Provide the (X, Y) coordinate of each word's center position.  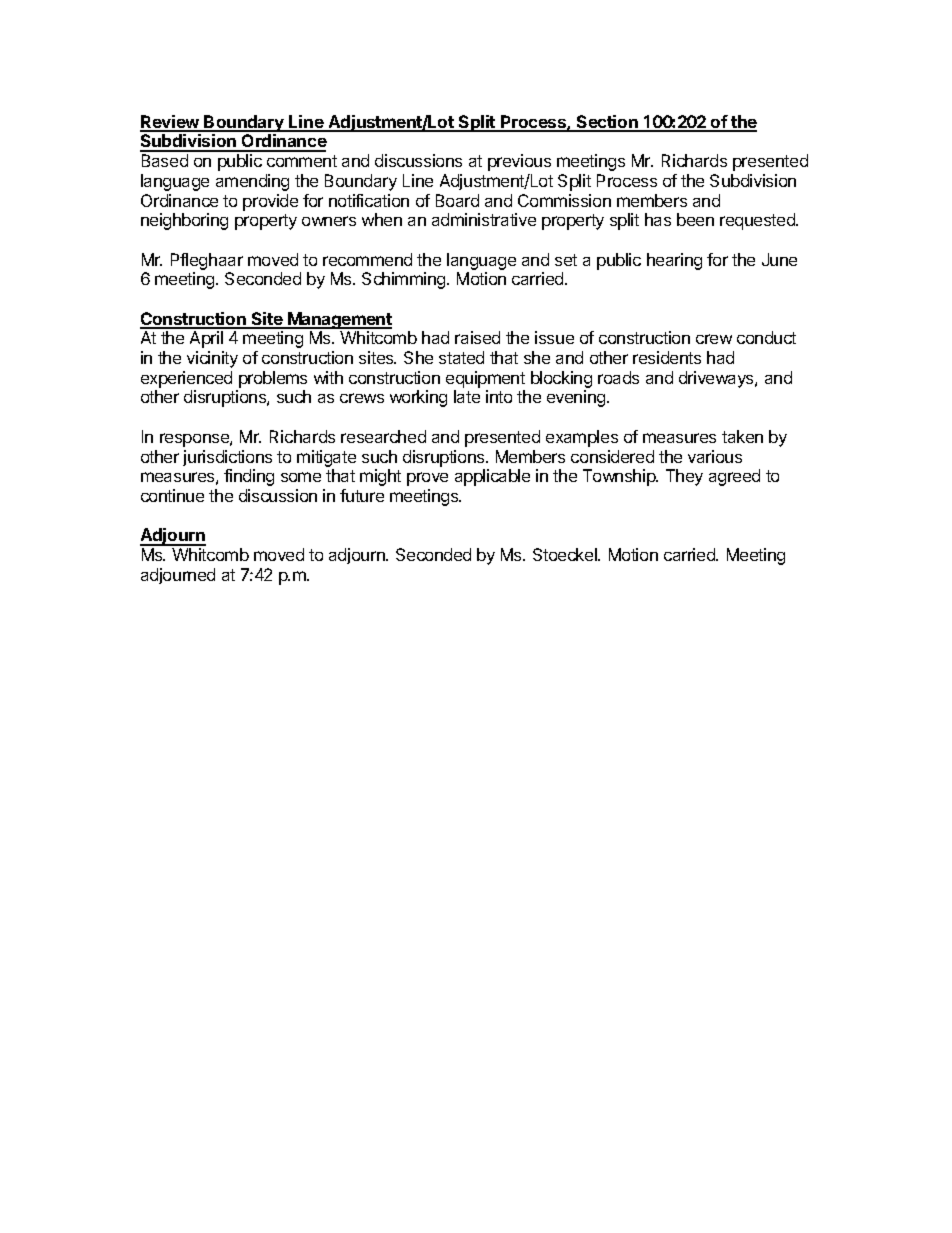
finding (249, 477)
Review (170, 123)
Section (607, 123)
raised (477, 337)
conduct (766, 337)
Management (339, 320)
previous (519, 162)
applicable (492, 477)
